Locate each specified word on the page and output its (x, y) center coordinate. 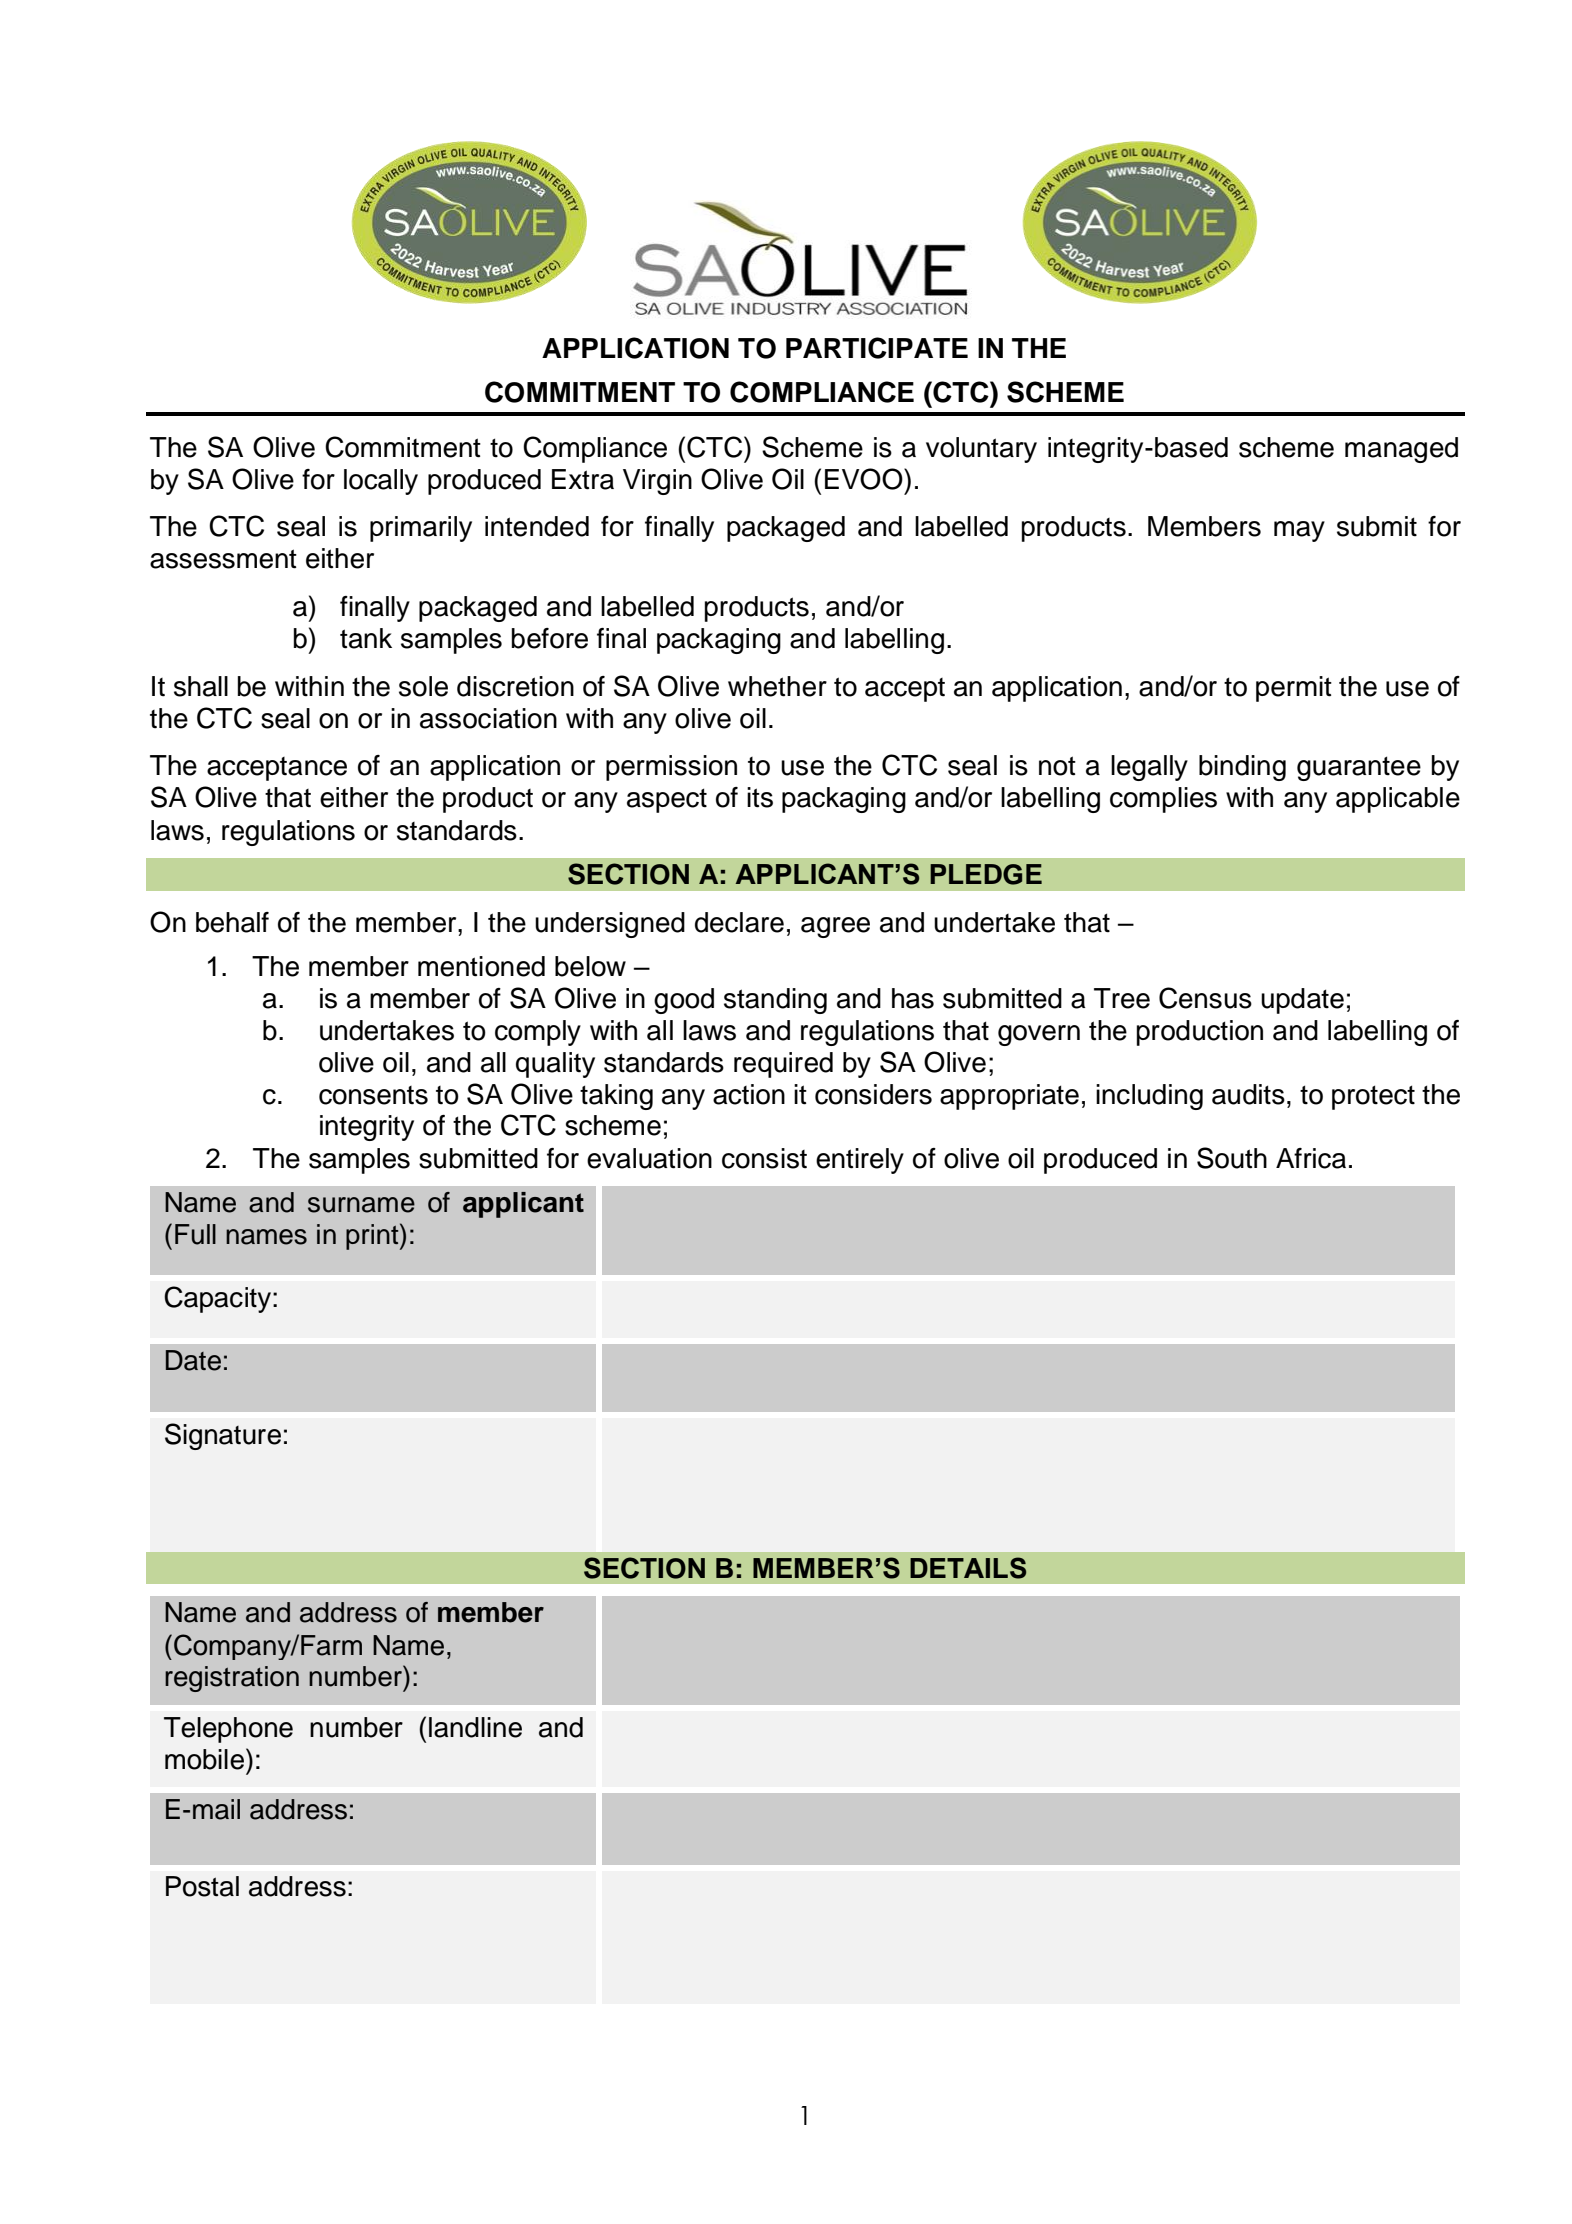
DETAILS (968, 1568)
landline (475, 1727)
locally (381, 482)
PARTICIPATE (877, 348)
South (1232, 1158)
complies (1163, 800)
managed (1401, 450)
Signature (223, 1436)
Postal (202, 1886)
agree (835, 927)
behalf (232, 922)
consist (764, 1158)
